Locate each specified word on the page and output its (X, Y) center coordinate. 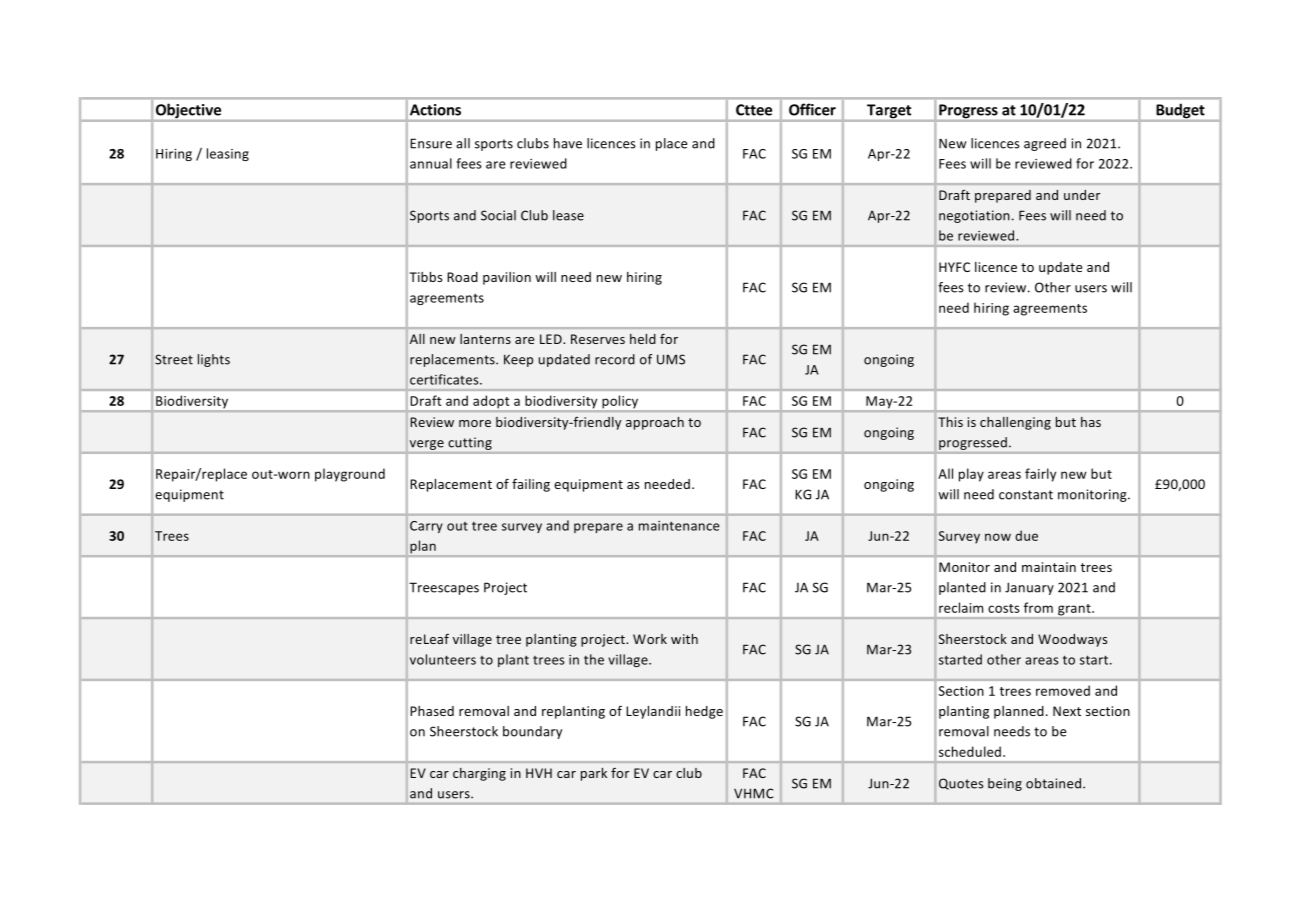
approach (655, 423)
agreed (1045, 144)
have (568, 143)
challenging (1015, 423)
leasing (228, 154)
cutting (470, 445)
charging (479, 774)
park (594, 774)
